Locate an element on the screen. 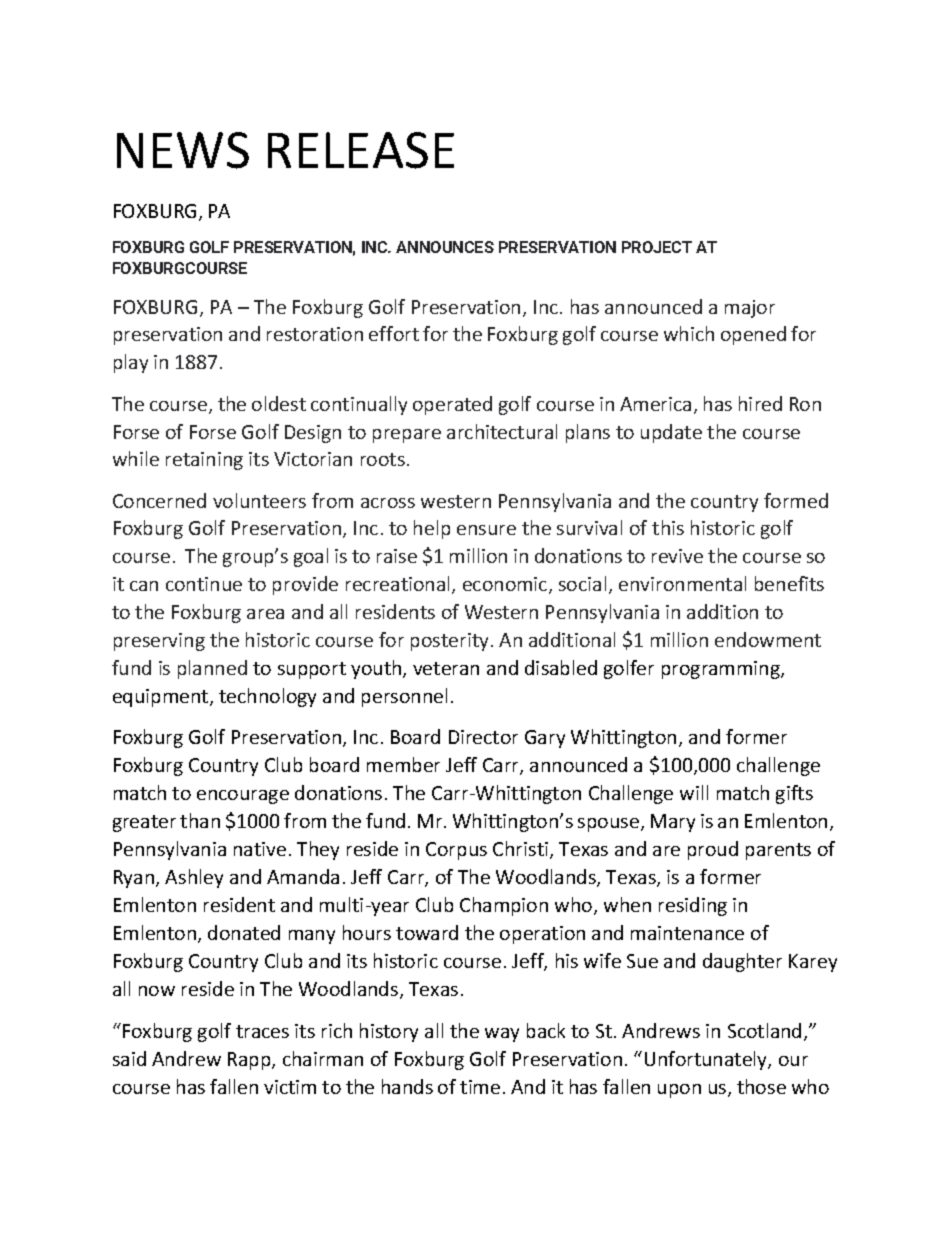  endowment is located at coordinates (768, 639).
